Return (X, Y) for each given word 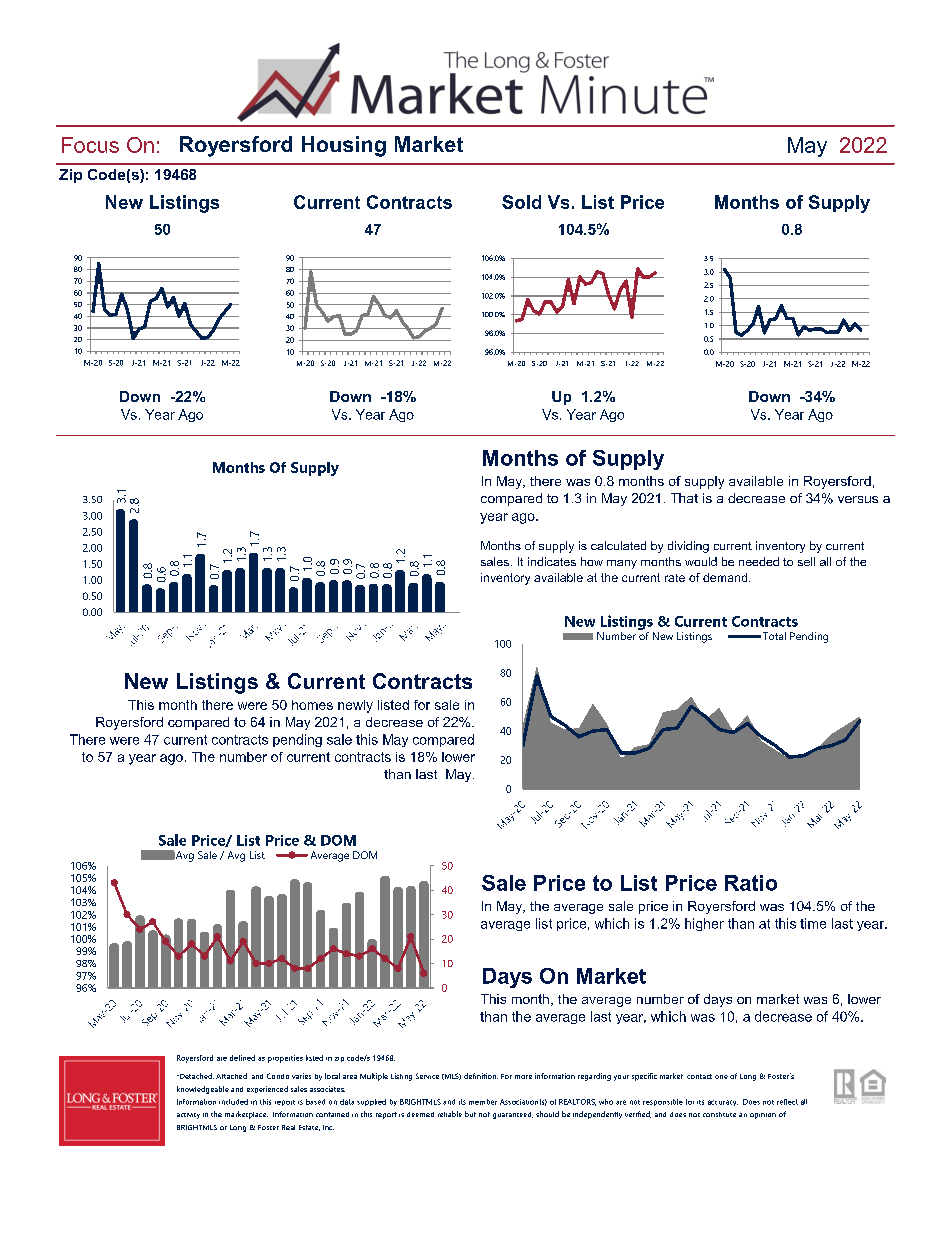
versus (858, 499)
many (622, 564)
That (684, 498)
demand (726, 577)
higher (704, 924)
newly (355, 706)
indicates (552, 561)
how (592, 561)
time (813, 923)
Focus (90, 145)
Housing (344, 146)
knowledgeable (203, 1090)
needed (759, 561)
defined (242, 1058)
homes (312, 705)
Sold (521, 202)
